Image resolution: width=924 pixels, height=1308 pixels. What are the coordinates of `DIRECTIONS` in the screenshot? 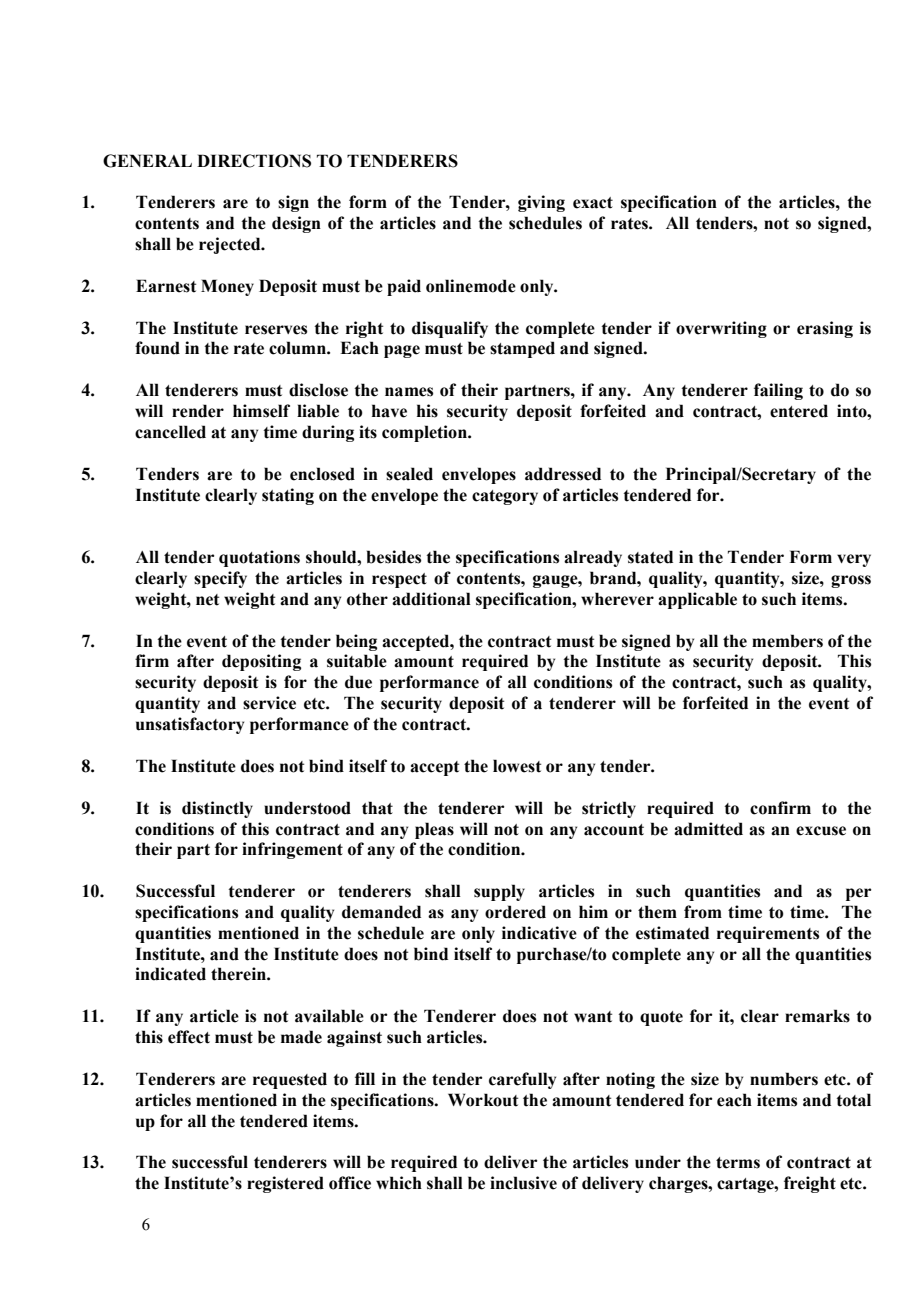 It's located at (254, 161).
